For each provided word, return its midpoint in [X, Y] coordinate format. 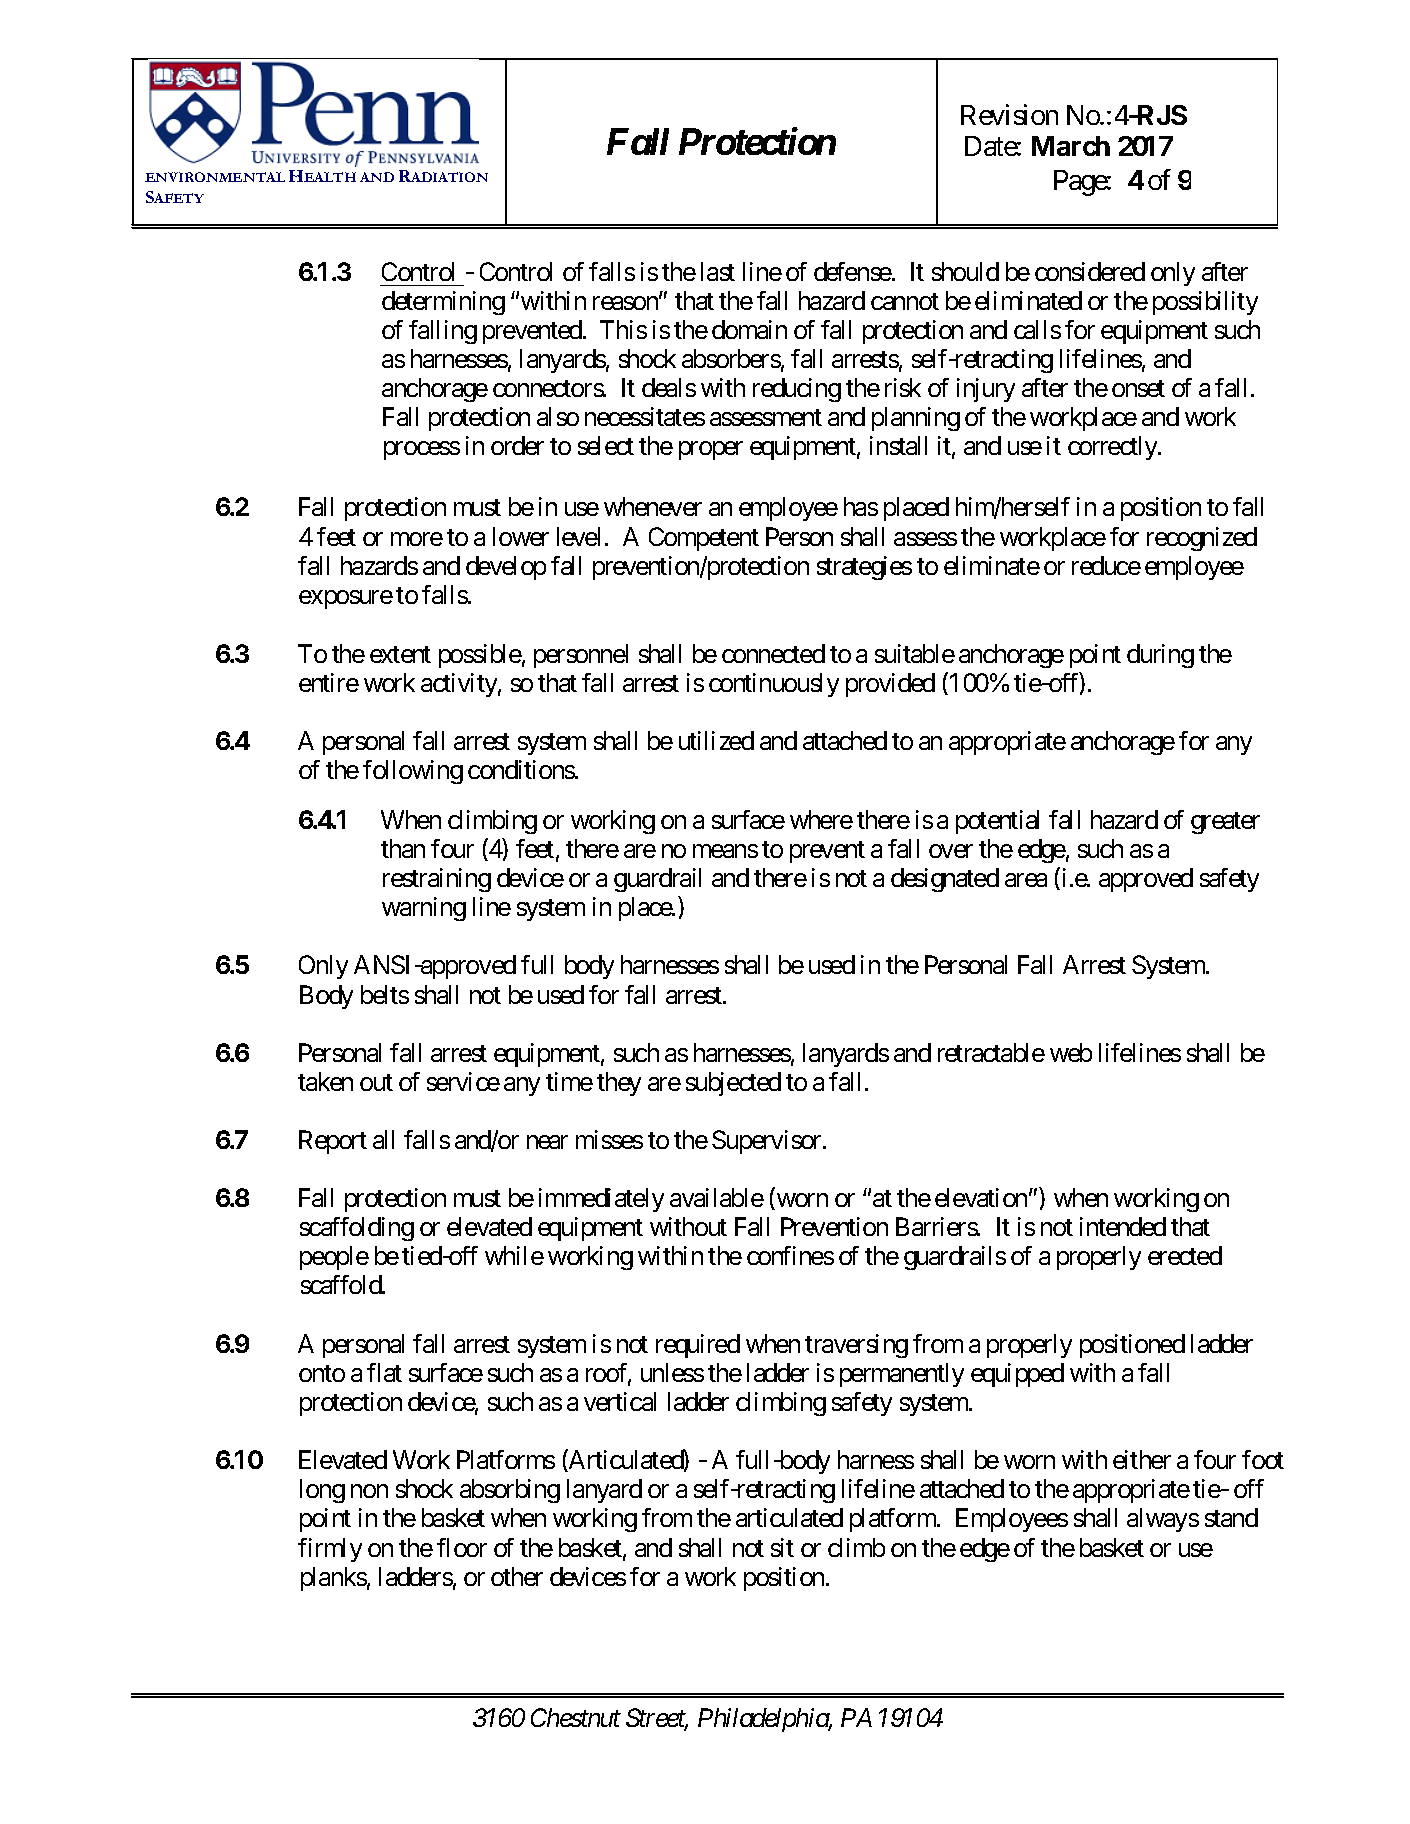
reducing [797, 390]
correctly [1113, 448]
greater [1225, 823]
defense [853, 271]
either [1142, 1459]
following [413, 772]
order [517, 445]
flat [384, 1372]
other [517, 1576]
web [1071, 1052]
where [821, 819]
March [1071, 146]
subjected [733, 1084]
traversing [856, 1346]
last [718, 271]
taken [325, 1081]
